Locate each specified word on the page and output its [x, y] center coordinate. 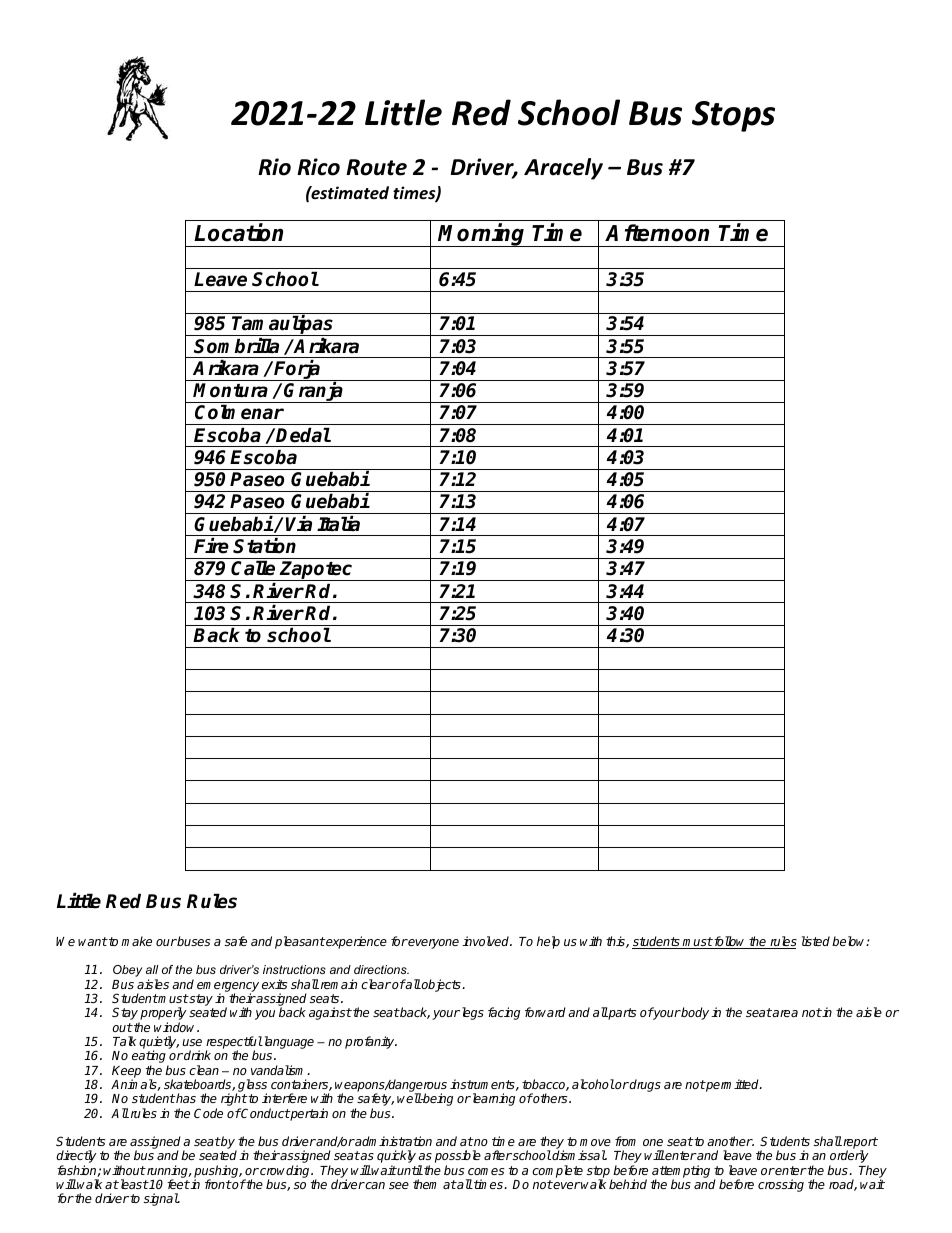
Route [376, 167]
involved [487, 941]
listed [816, 941]
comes [486, 1171]
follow [730, 942]
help [548, 942]
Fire [211, 546]
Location [238, 232]
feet [178, 1184]
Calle [253, 568]
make [136, 941]
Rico [318, 167]
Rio [274, 167]
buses [193, 941]
